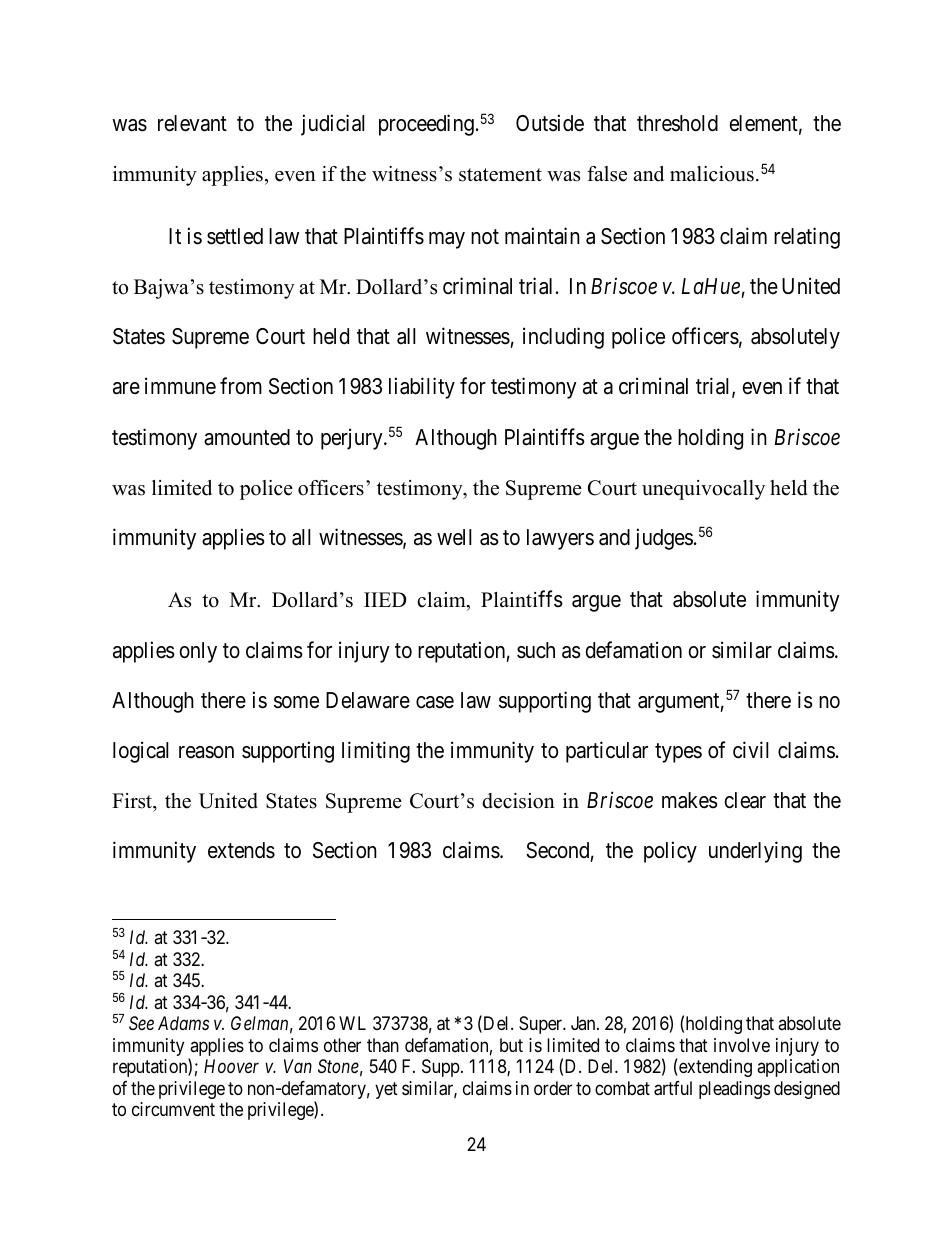 The image size is (952, 1233). Describe the element at coordinates (454, 537) in the screenshot. I see `well` at that location.
